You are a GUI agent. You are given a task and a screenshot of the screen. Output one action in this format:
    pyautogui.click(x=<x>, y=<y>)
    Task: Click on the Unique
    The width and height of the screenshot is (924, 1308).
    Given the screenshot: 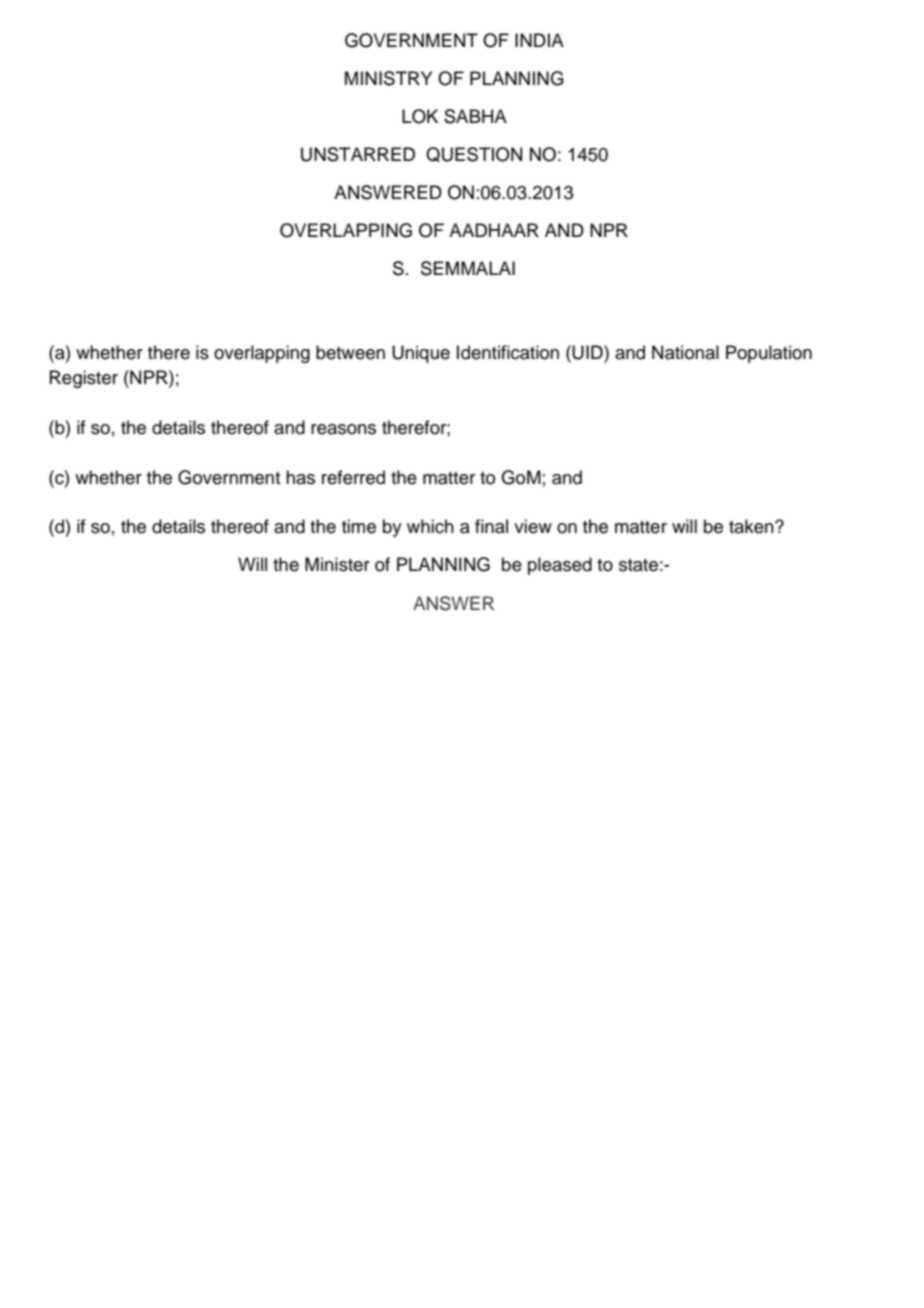 What is the action you would take?
    pyautogui.click(x=421, y=354)
